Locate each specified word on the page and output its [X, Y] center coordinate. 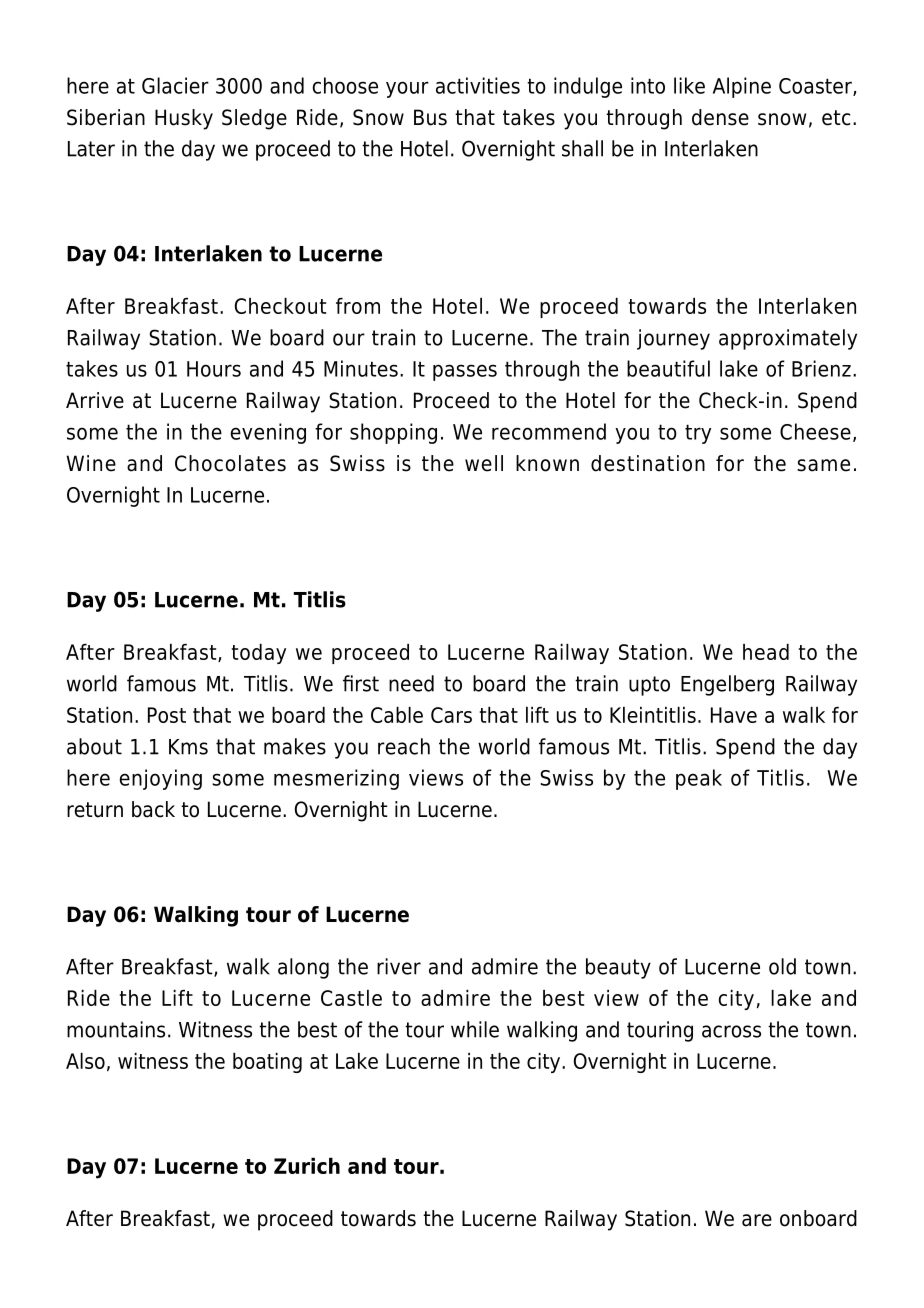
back [153, 809]
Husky [184, 119]
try [698, 434]
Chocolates [230, 463]
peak [699, 779]
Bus [430, 117]
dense [720, 117]
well [484, 463]
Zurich [307, 1166]
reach [404, 746]
